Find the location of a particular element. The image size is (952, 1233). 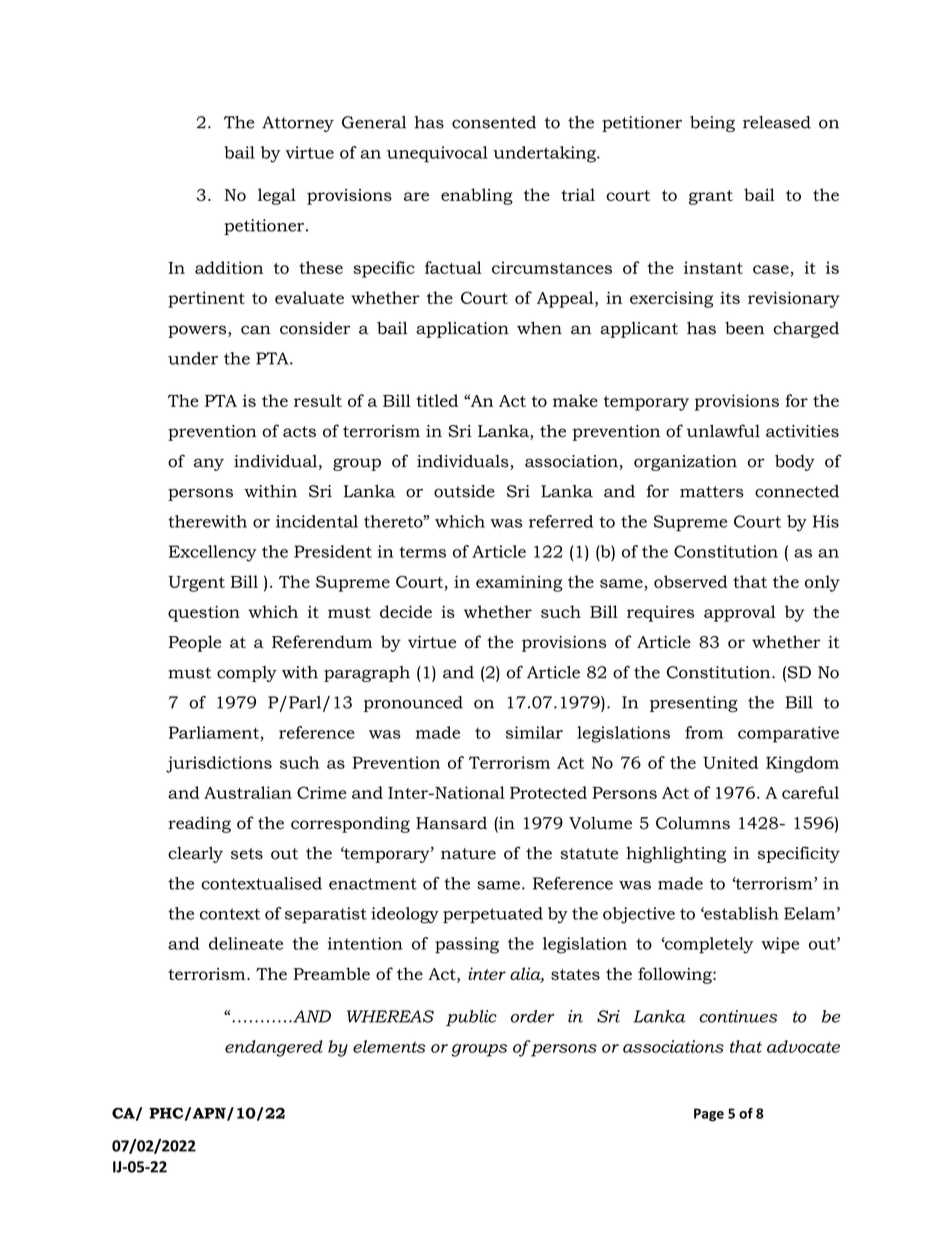

separatist is located at coordinates (326, 915).
